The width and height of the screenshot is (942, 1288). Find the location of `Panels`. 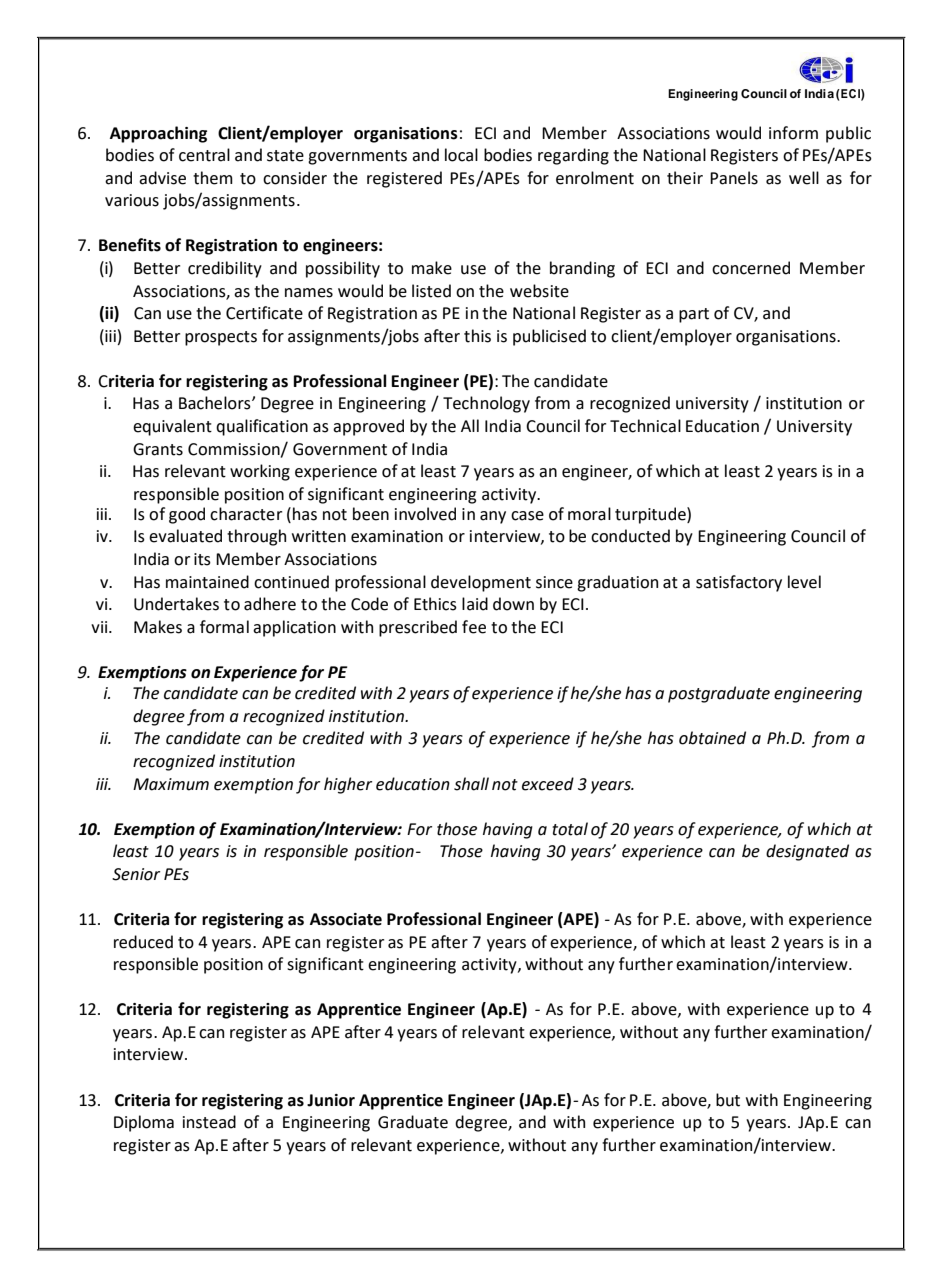

Panels is located at coordinates (734, 178).
